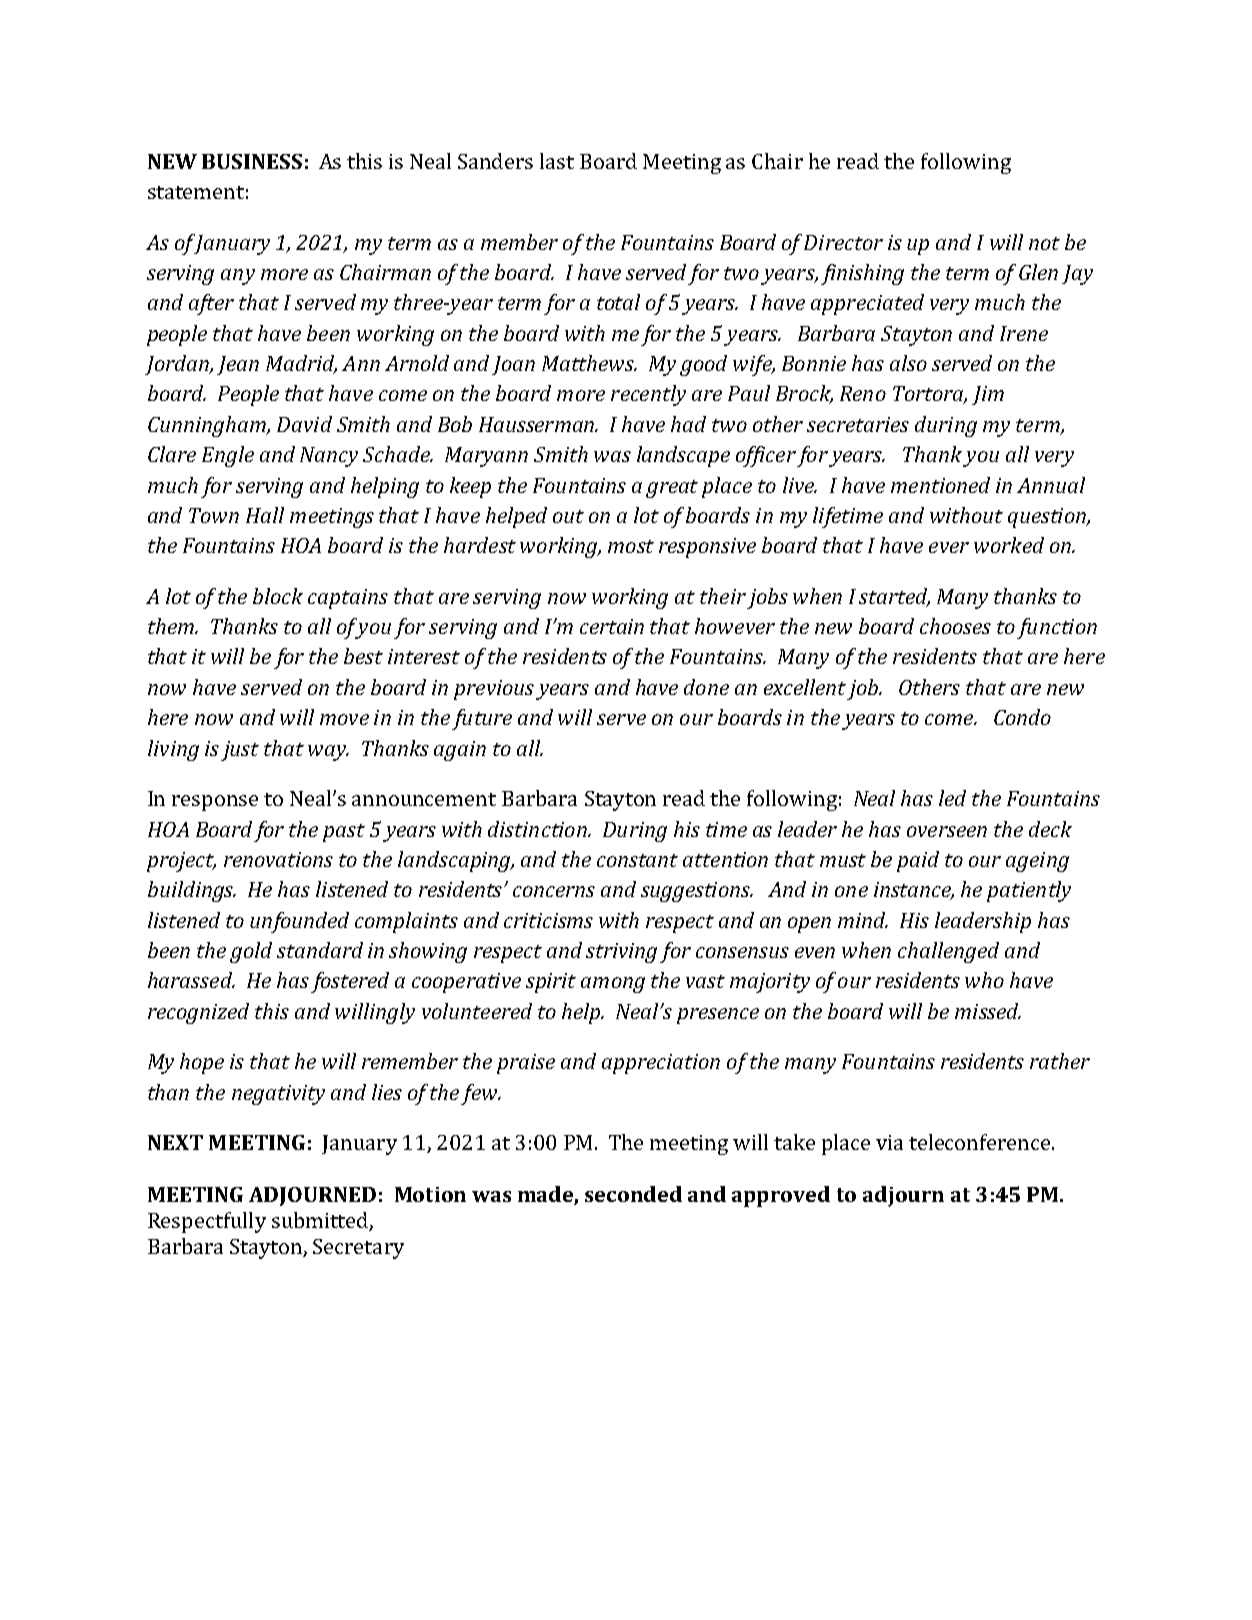 This image has height=1620, width=1252. I want to click on teleconference, so click(981, 1142).
